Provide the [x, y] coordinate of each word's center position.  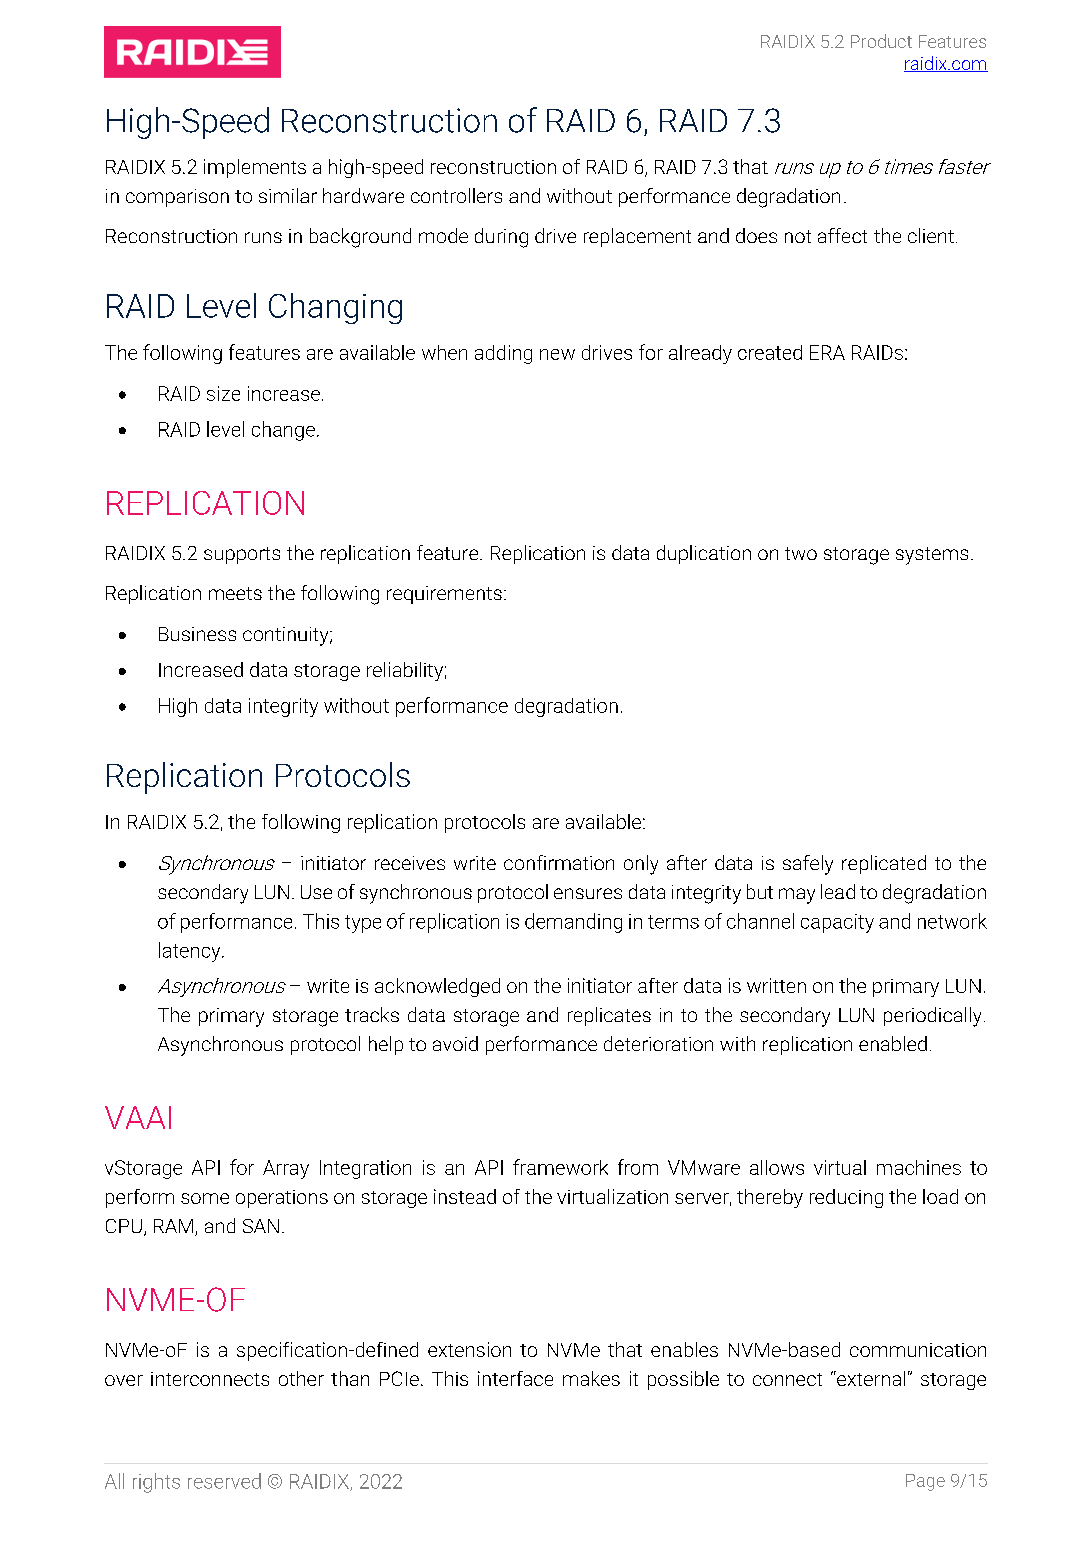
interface [515, 1378]
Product [881, 41]
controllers [456, 195]
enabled [893, 1043]
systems [932, 556]
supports [242, 555]
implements [255, 168]
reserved [224, 1481]
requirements [444, 595]
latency [191, 952]
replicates [609, 1016]
